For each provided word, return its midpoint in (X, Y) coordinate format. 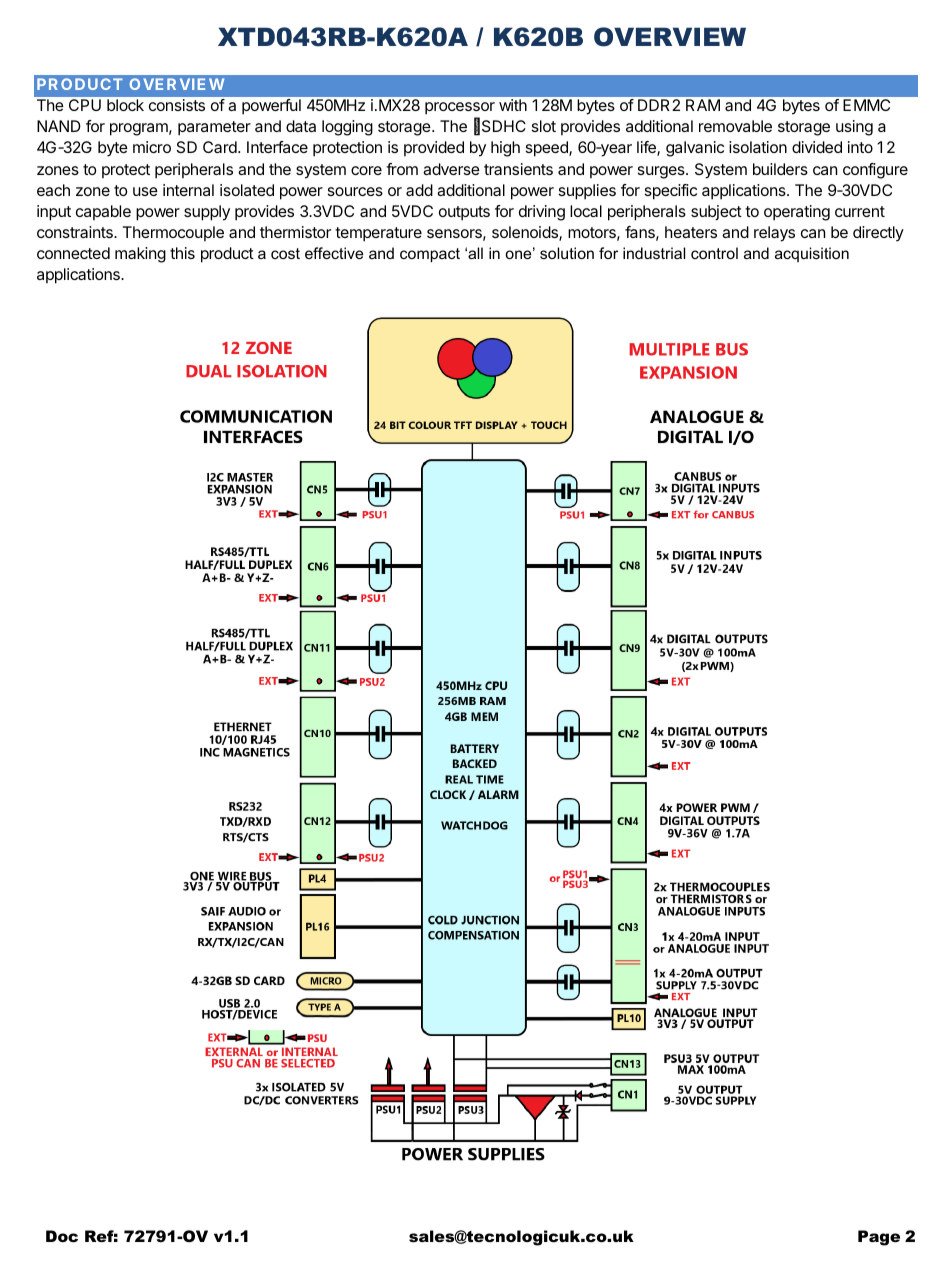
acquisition (812, 254)
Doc (62, 1236)
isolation (758, 147)
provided (434, 148)
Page (879, 1238)
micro (152, 147)
